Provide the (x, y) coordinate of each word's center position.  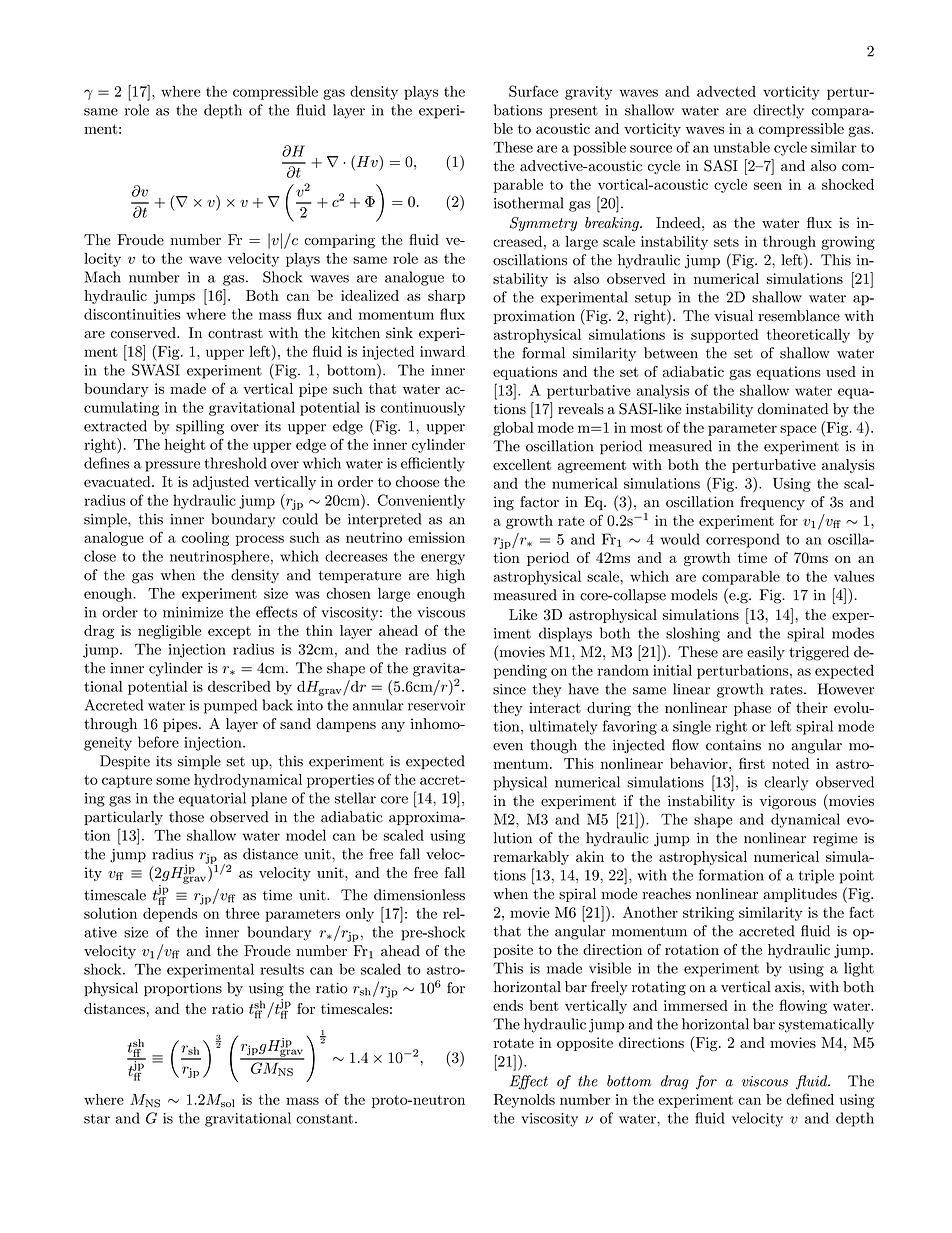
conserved (144, 333)
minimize (193, 612)
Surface (533, 91)
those (186, 817)
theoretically (808, 336)
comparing (339, 241)
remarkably (531, 858)
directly (778, 111)
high (450, 576)
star (97, 1119)
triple (816, 876)
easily (766, 653)
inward (442, 351)
